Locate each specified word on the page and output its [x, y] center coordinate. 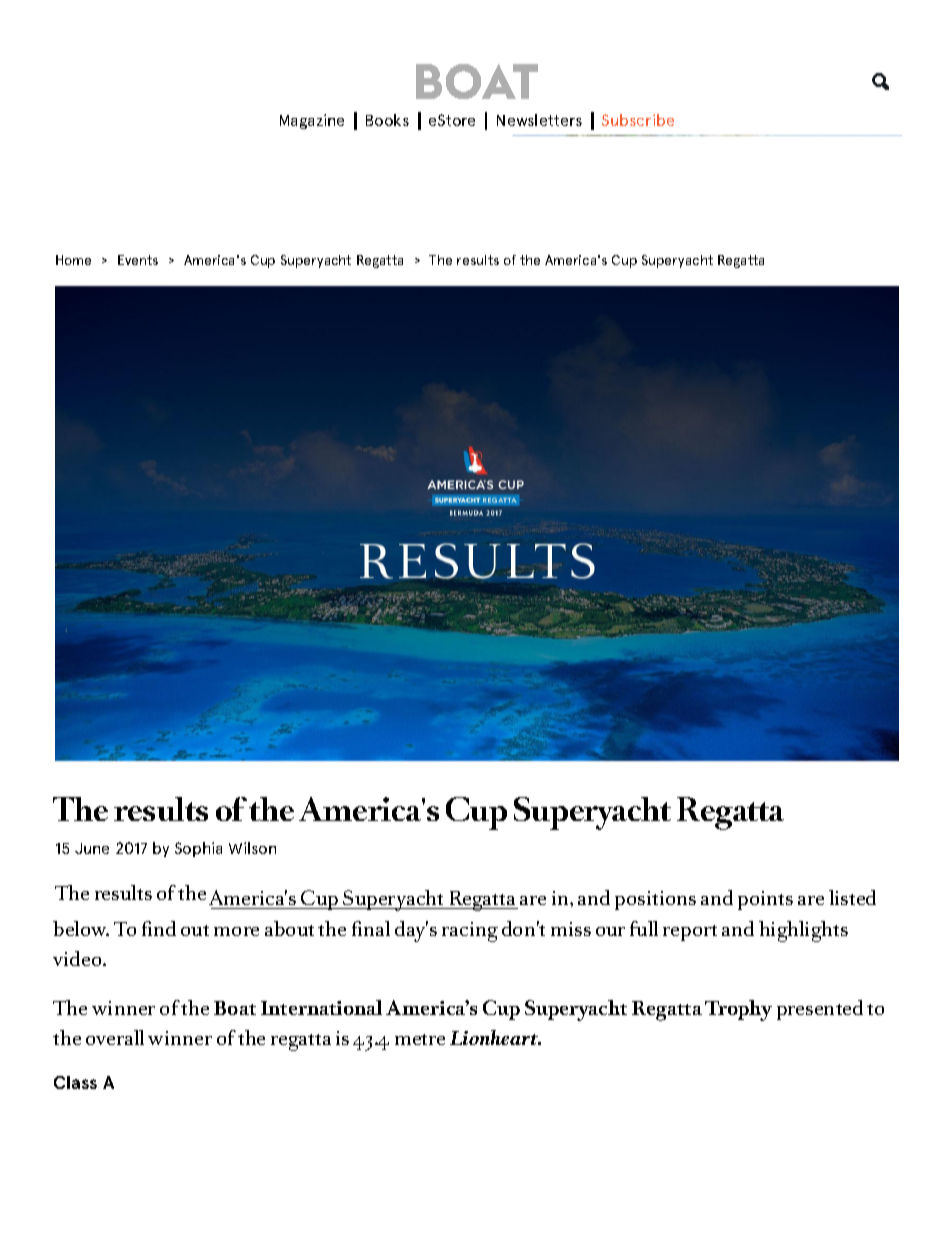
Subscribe [638, 120]
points [765, 900]
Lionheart [495, 1037]
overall [115, 1037]
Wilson [252, 848]
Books [387, 120]
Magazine [312, 121]
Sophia [198, 849]
